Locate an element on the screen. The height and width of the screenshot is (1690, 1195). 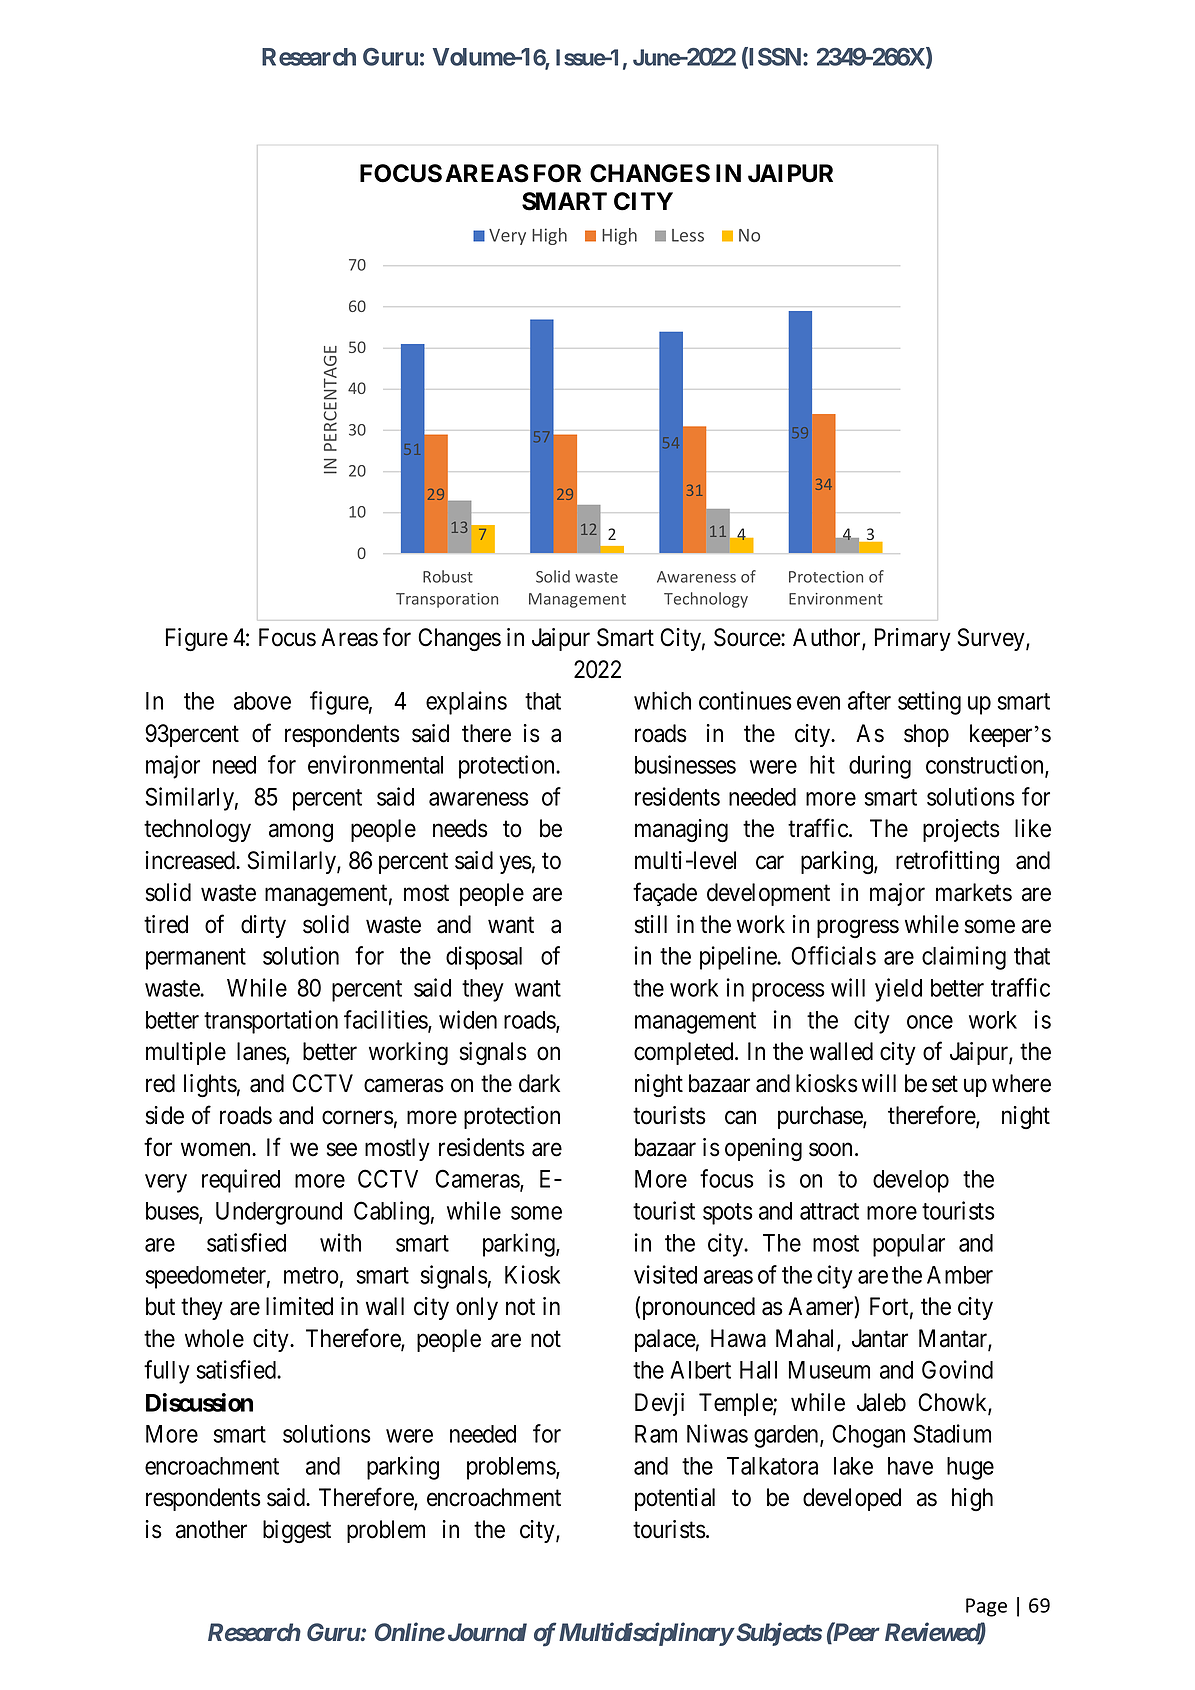
limited is located at coordinates (299, 1306).
